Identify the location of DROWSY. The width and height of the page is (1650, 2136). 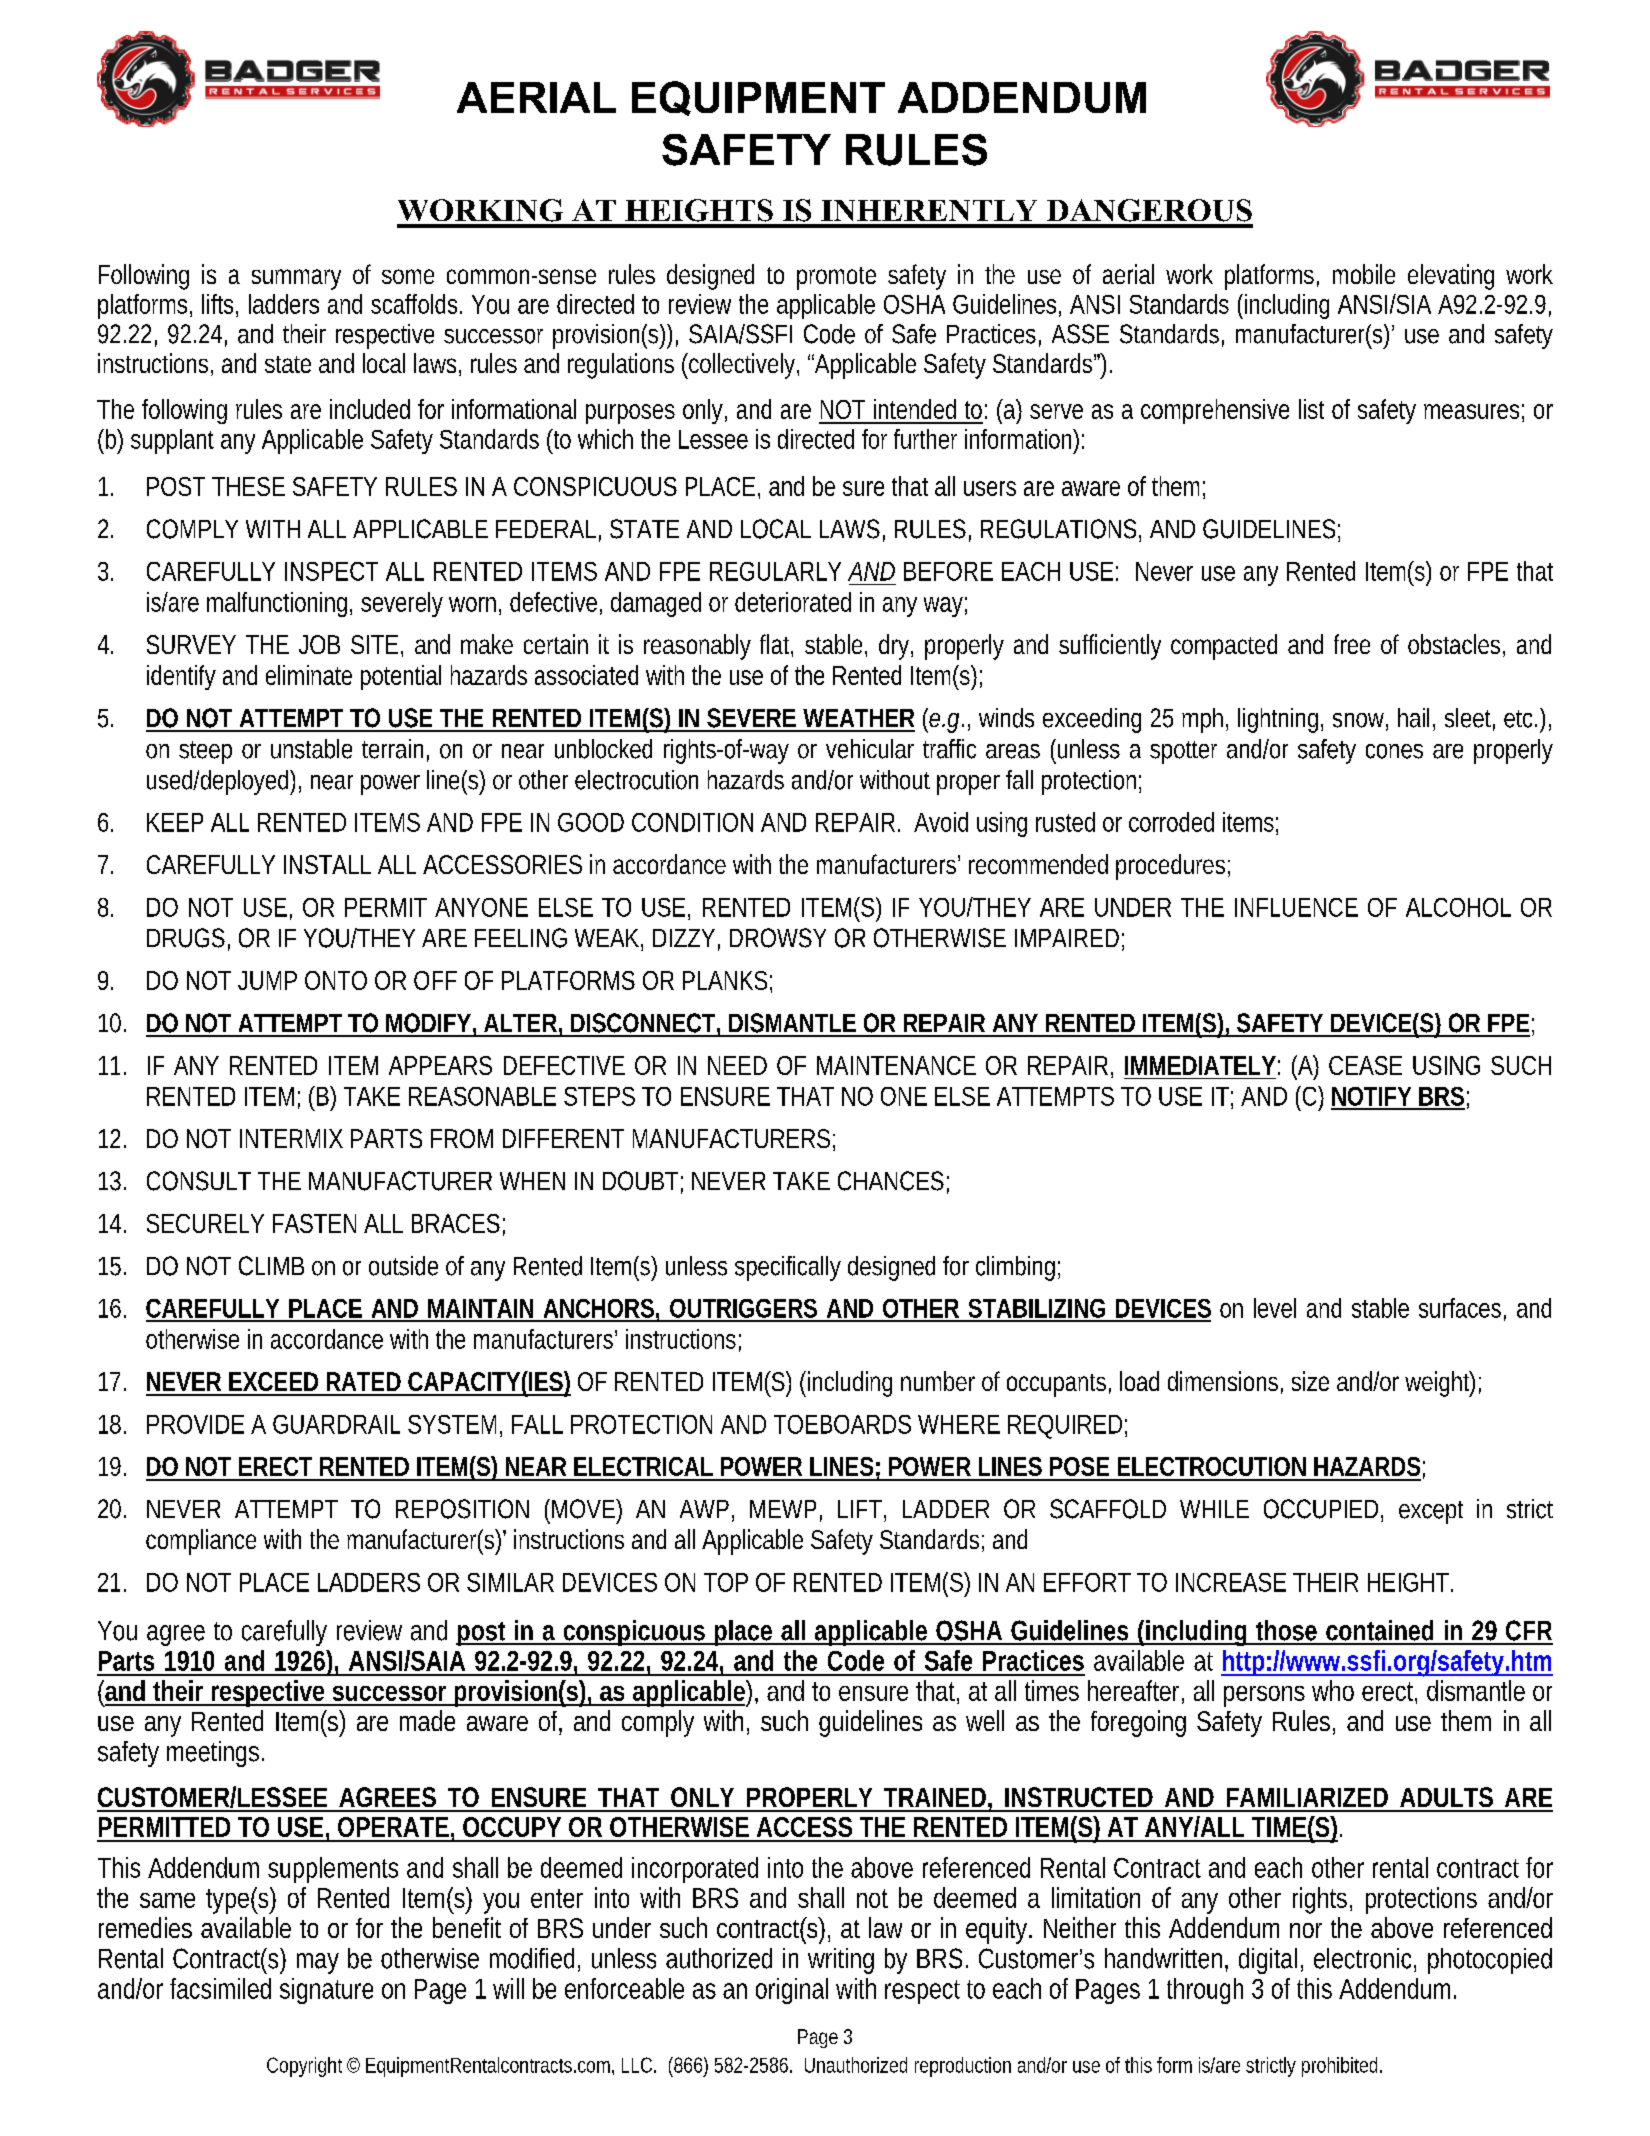
(778, 938).
